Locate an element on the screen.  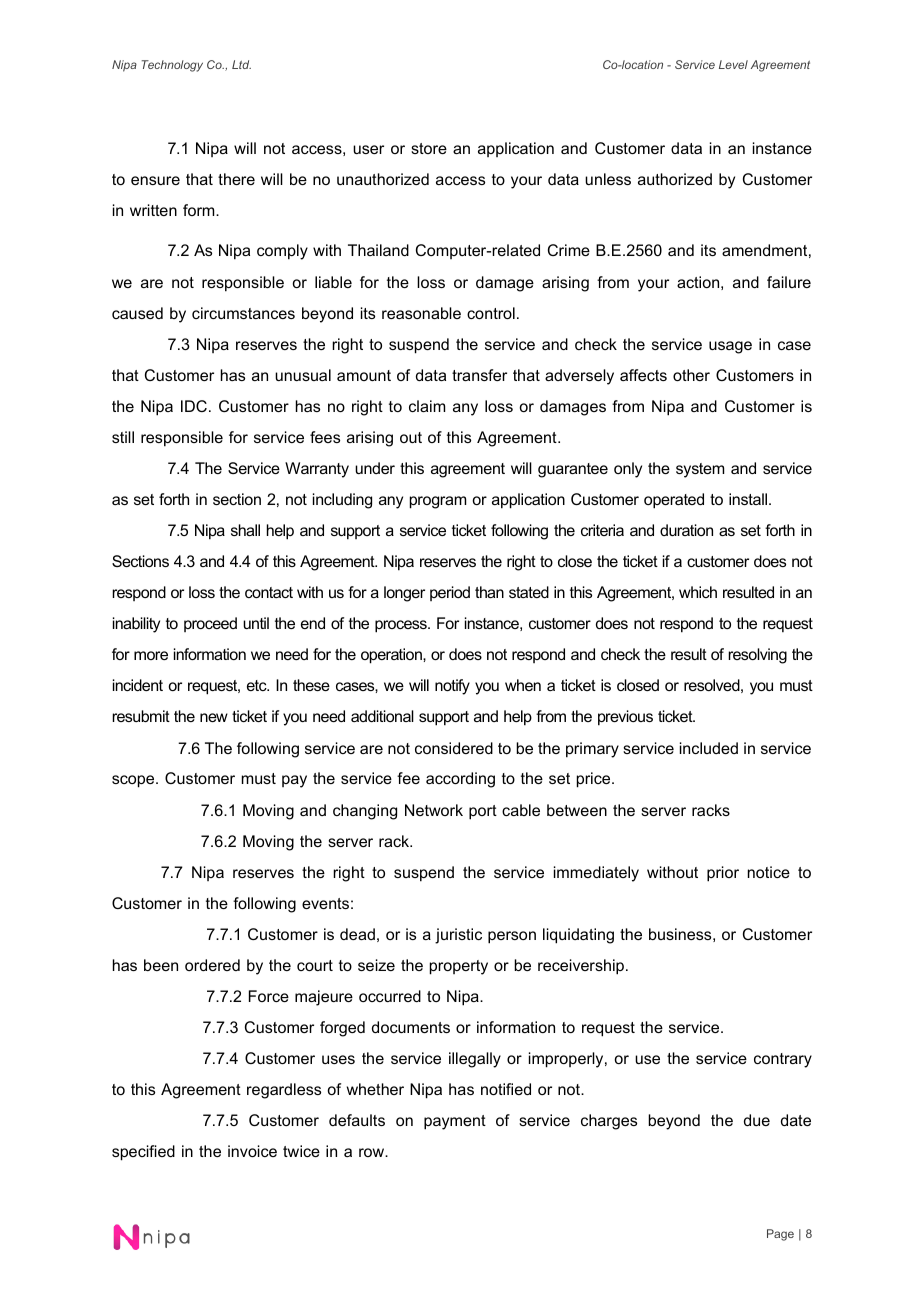
Technology is located at coordinates (172, 66).
